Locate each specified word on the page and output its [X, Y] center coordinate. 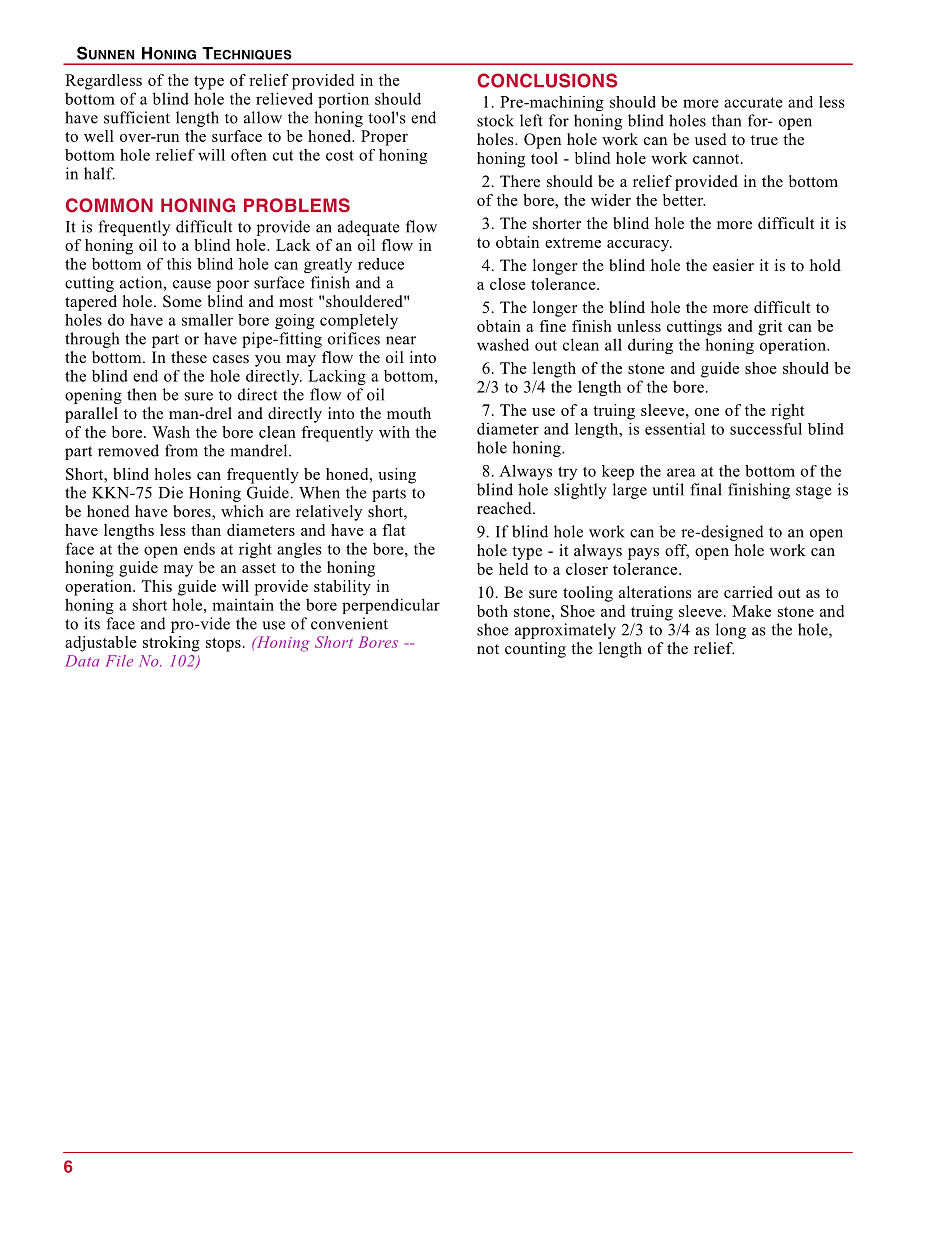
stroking [171, 644]
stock [495, 120]
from [181, 450]
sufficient [137, 117]
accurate [753, 102]
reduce [381, 264]
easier [733, 265]
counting [535, 650]
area [681, 472]
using [397, 476]
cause [192, 284]
